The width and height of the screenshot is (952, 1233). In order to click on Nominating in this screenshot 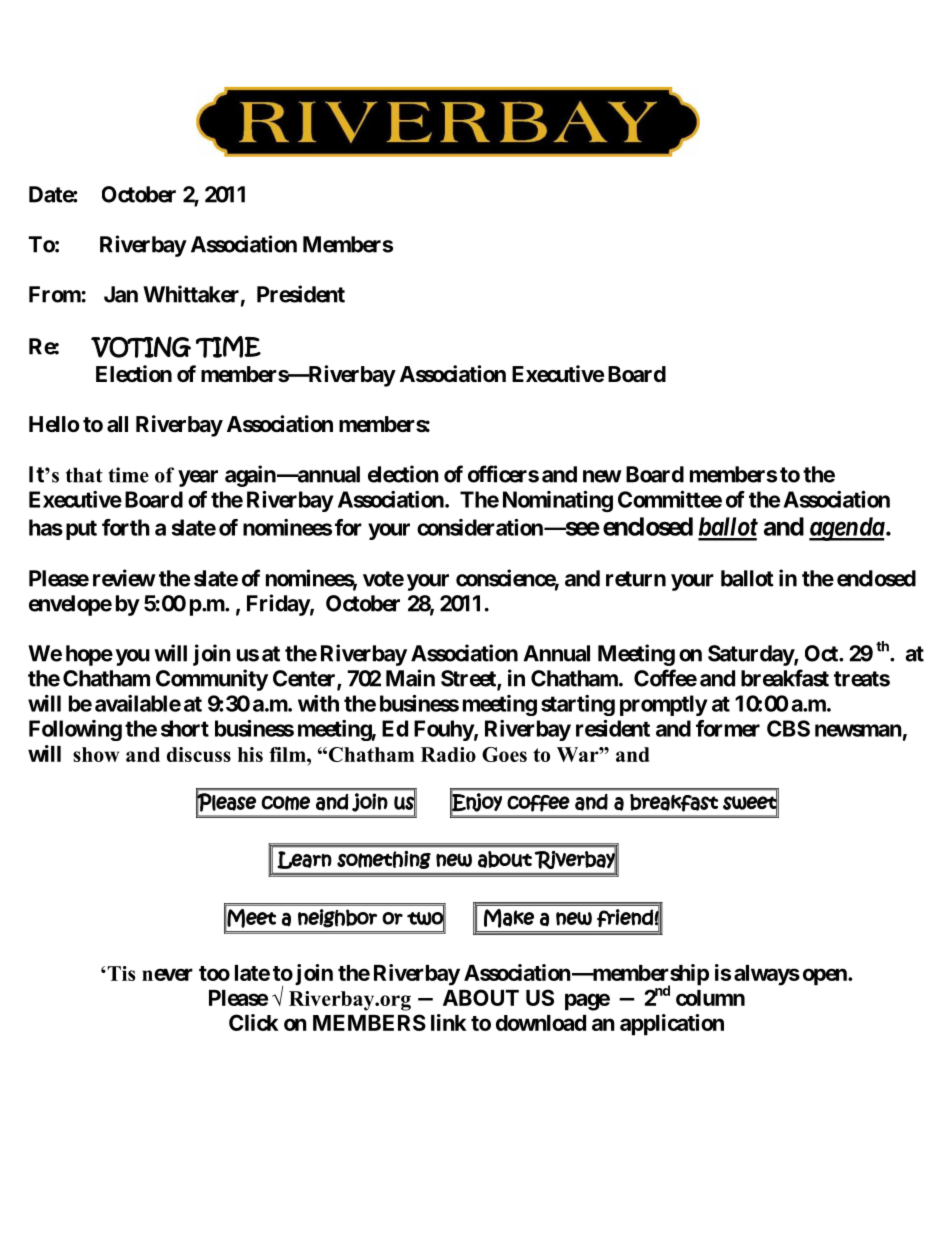, I will do `click(558, 501)`.
